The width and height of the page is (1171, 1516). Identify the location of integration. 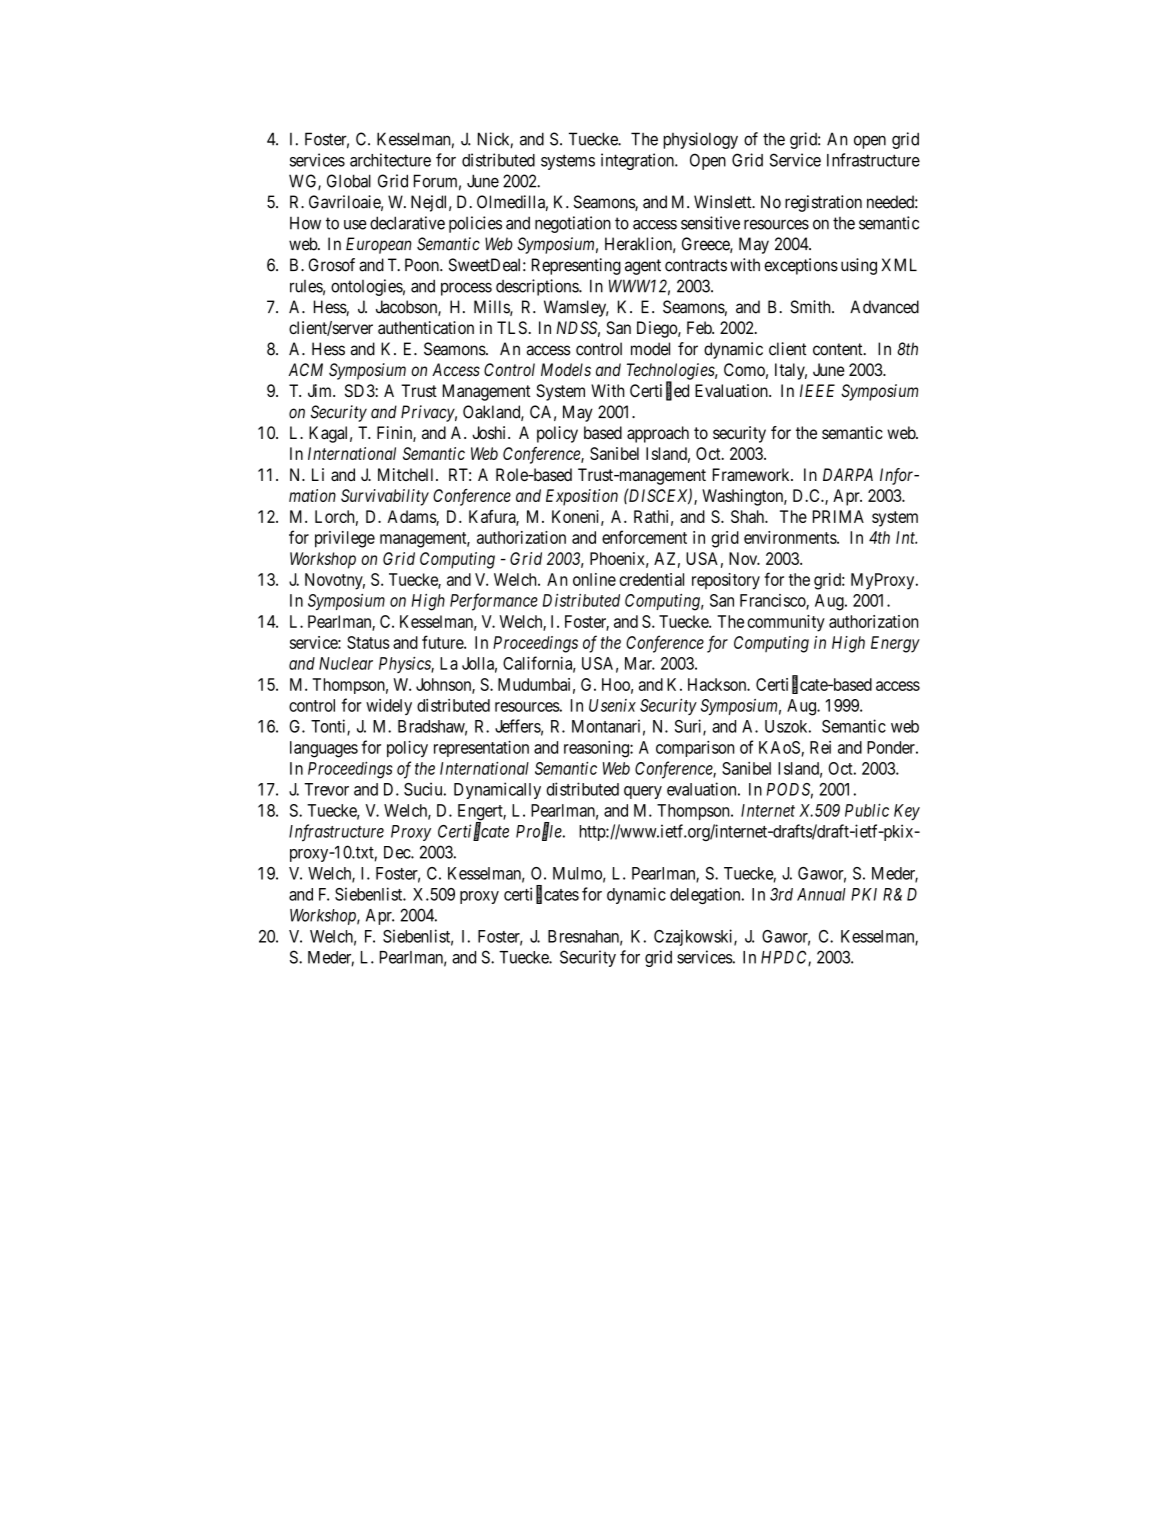
(638, 161).
